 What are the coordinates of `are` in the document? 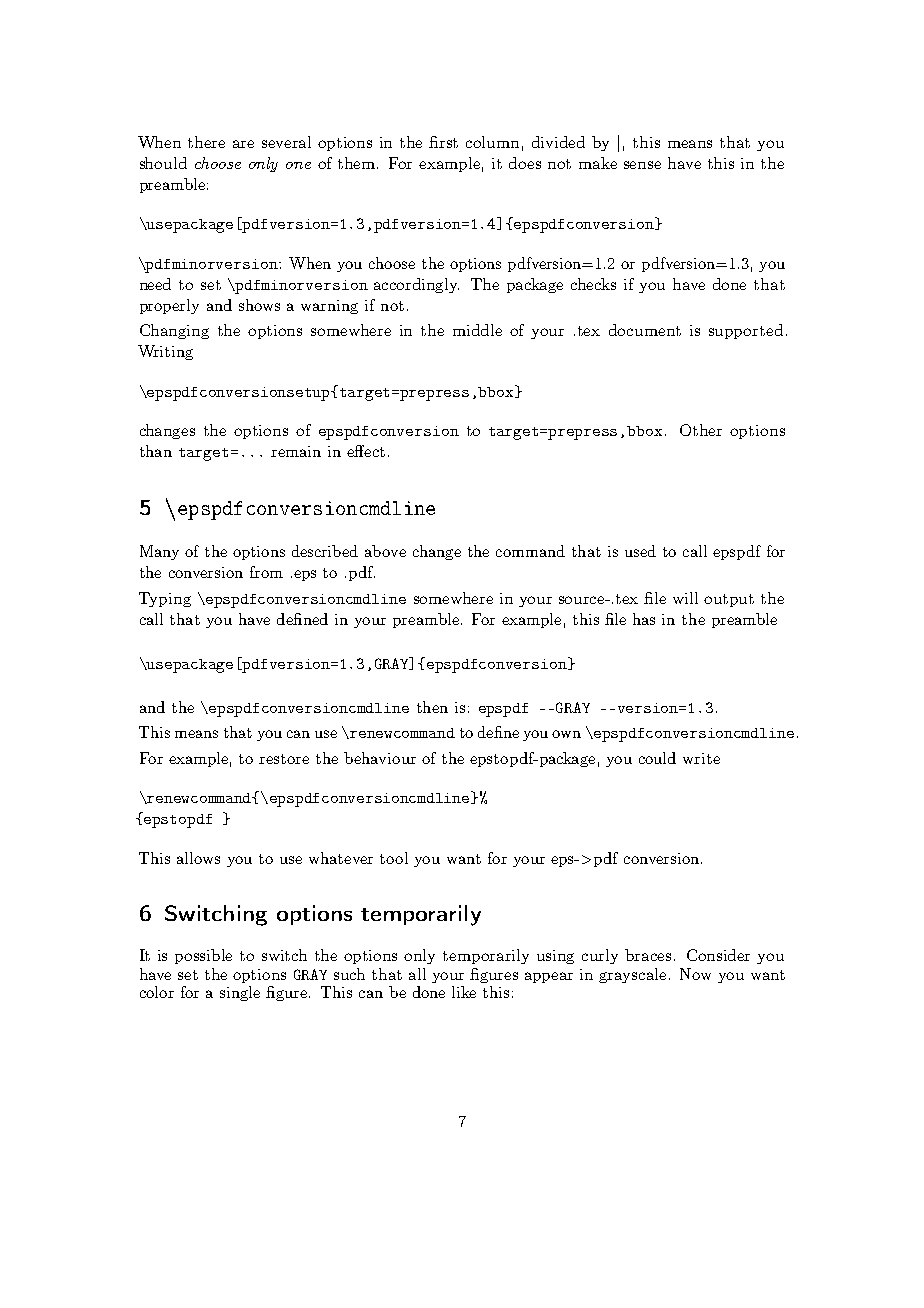 It's located at (243, 144).
